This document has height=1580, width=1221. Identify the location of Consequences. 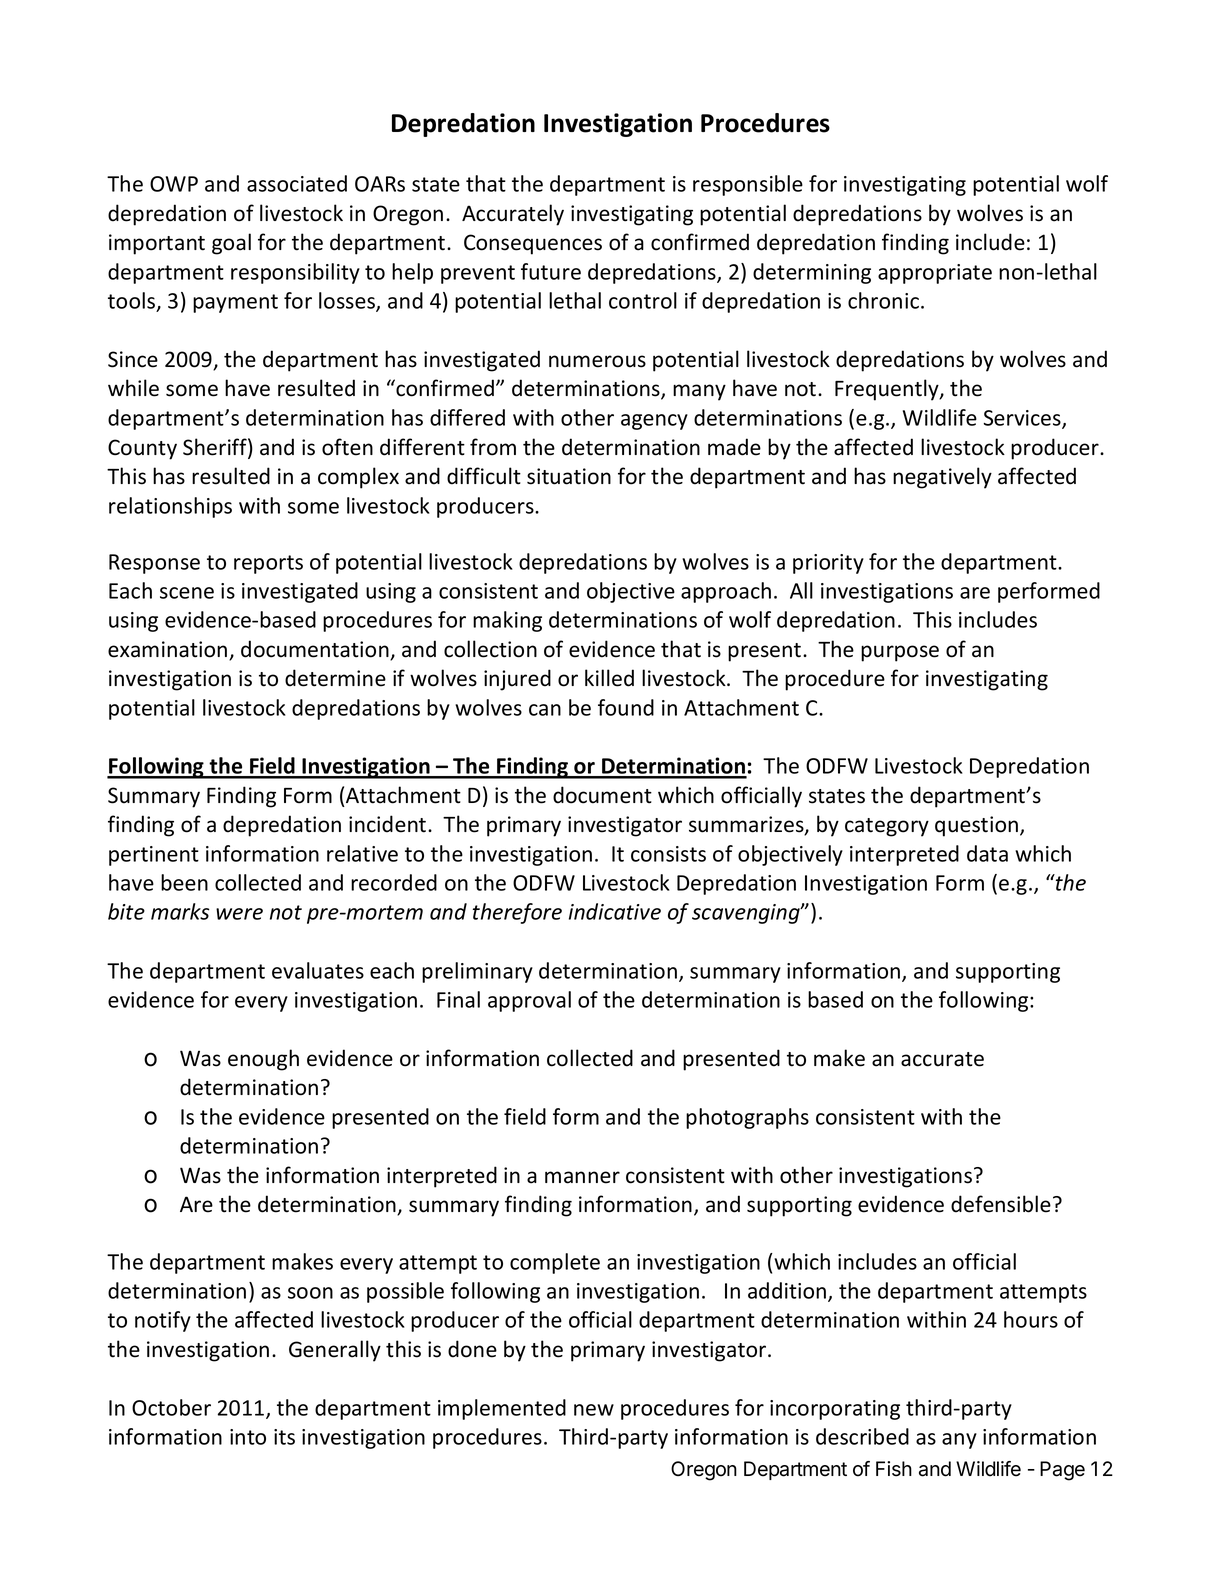
(533, 244).
